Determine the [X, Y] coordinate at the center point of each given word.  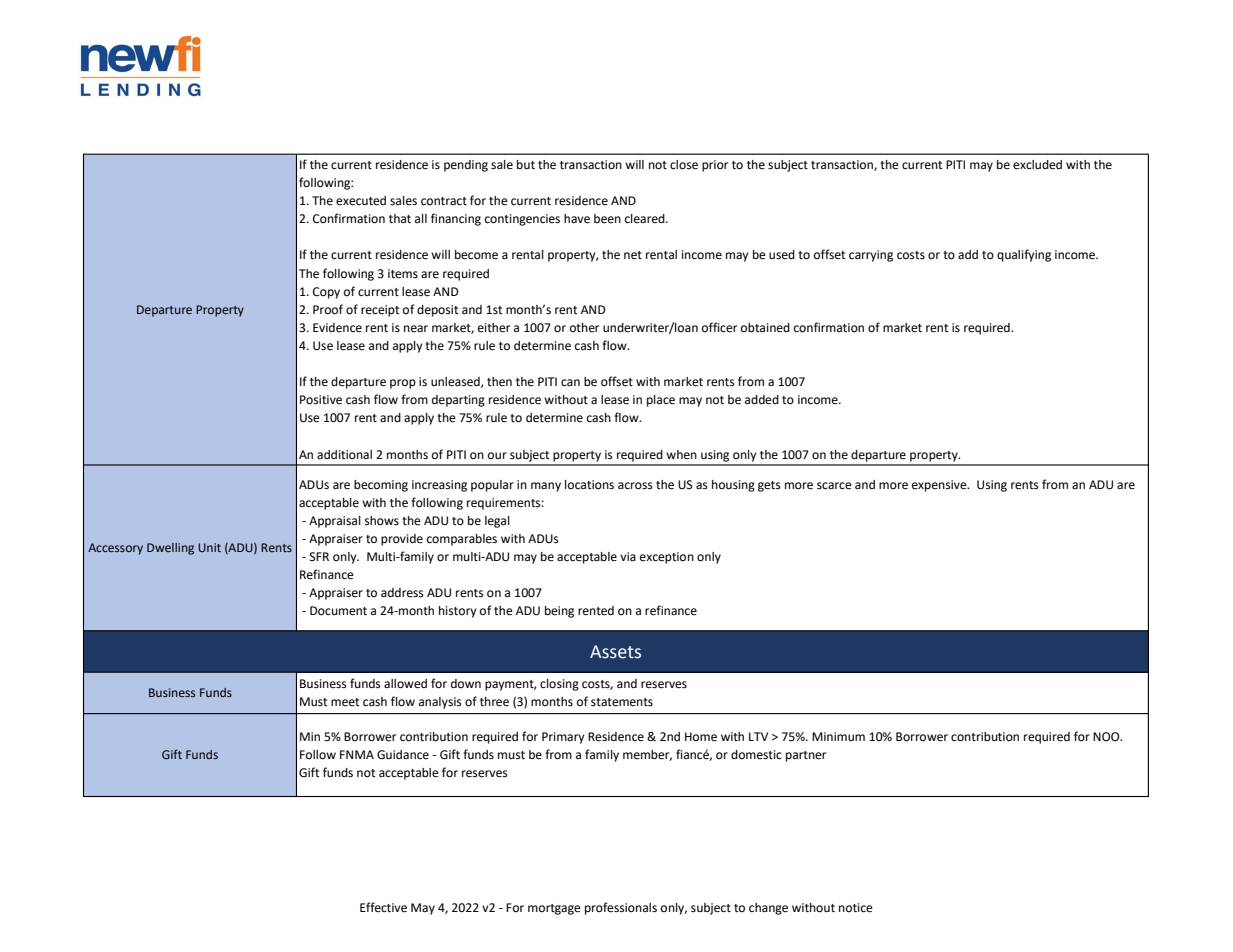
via [628, 556]
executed [361, 201]
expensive [940, 486]
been [607, 219]
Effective [383, 907]
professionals [621, 908]
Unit [209, 547]
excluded [1037, 165]
